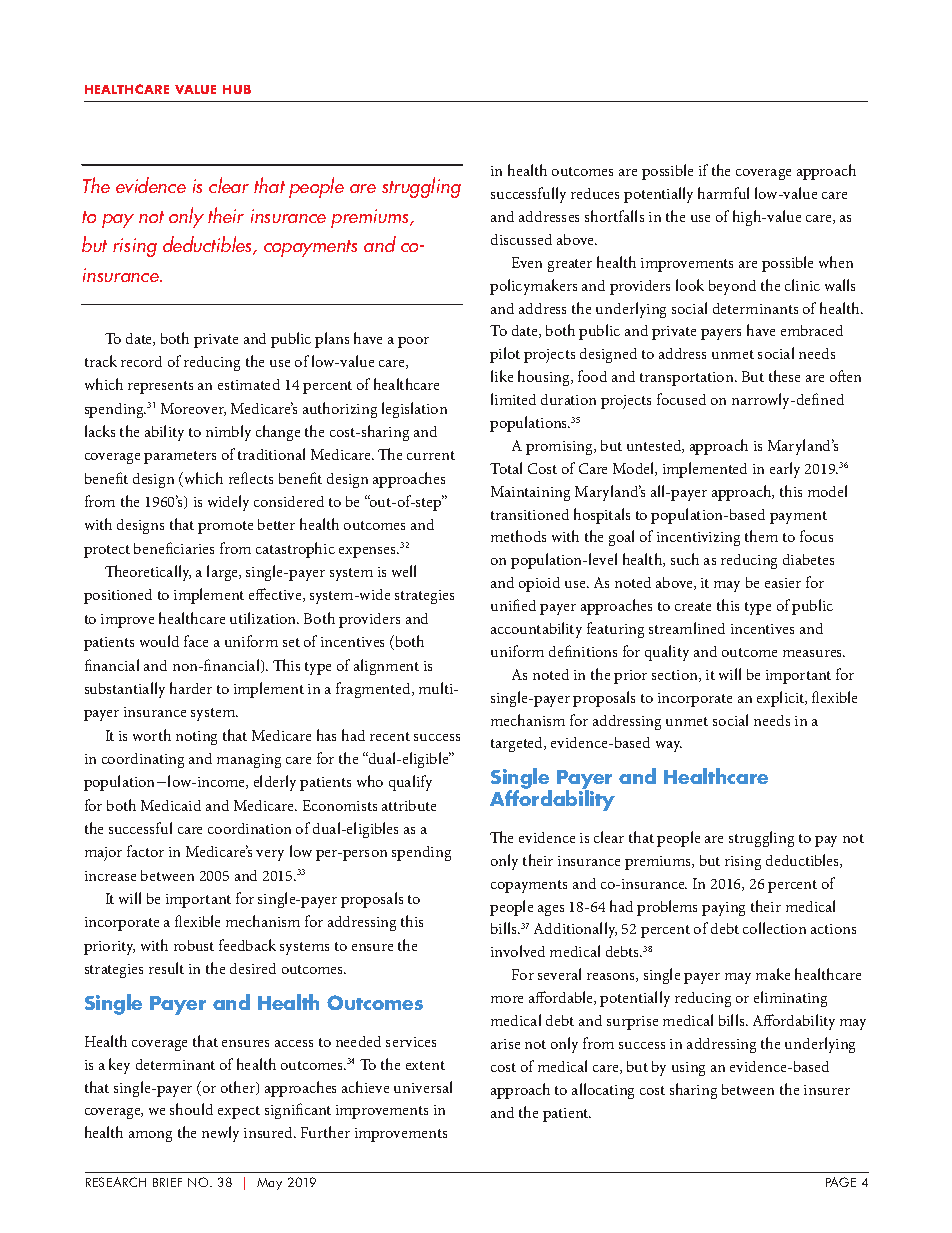 The image size is (952, 1233). I want to click on record, so click(141, 361).
